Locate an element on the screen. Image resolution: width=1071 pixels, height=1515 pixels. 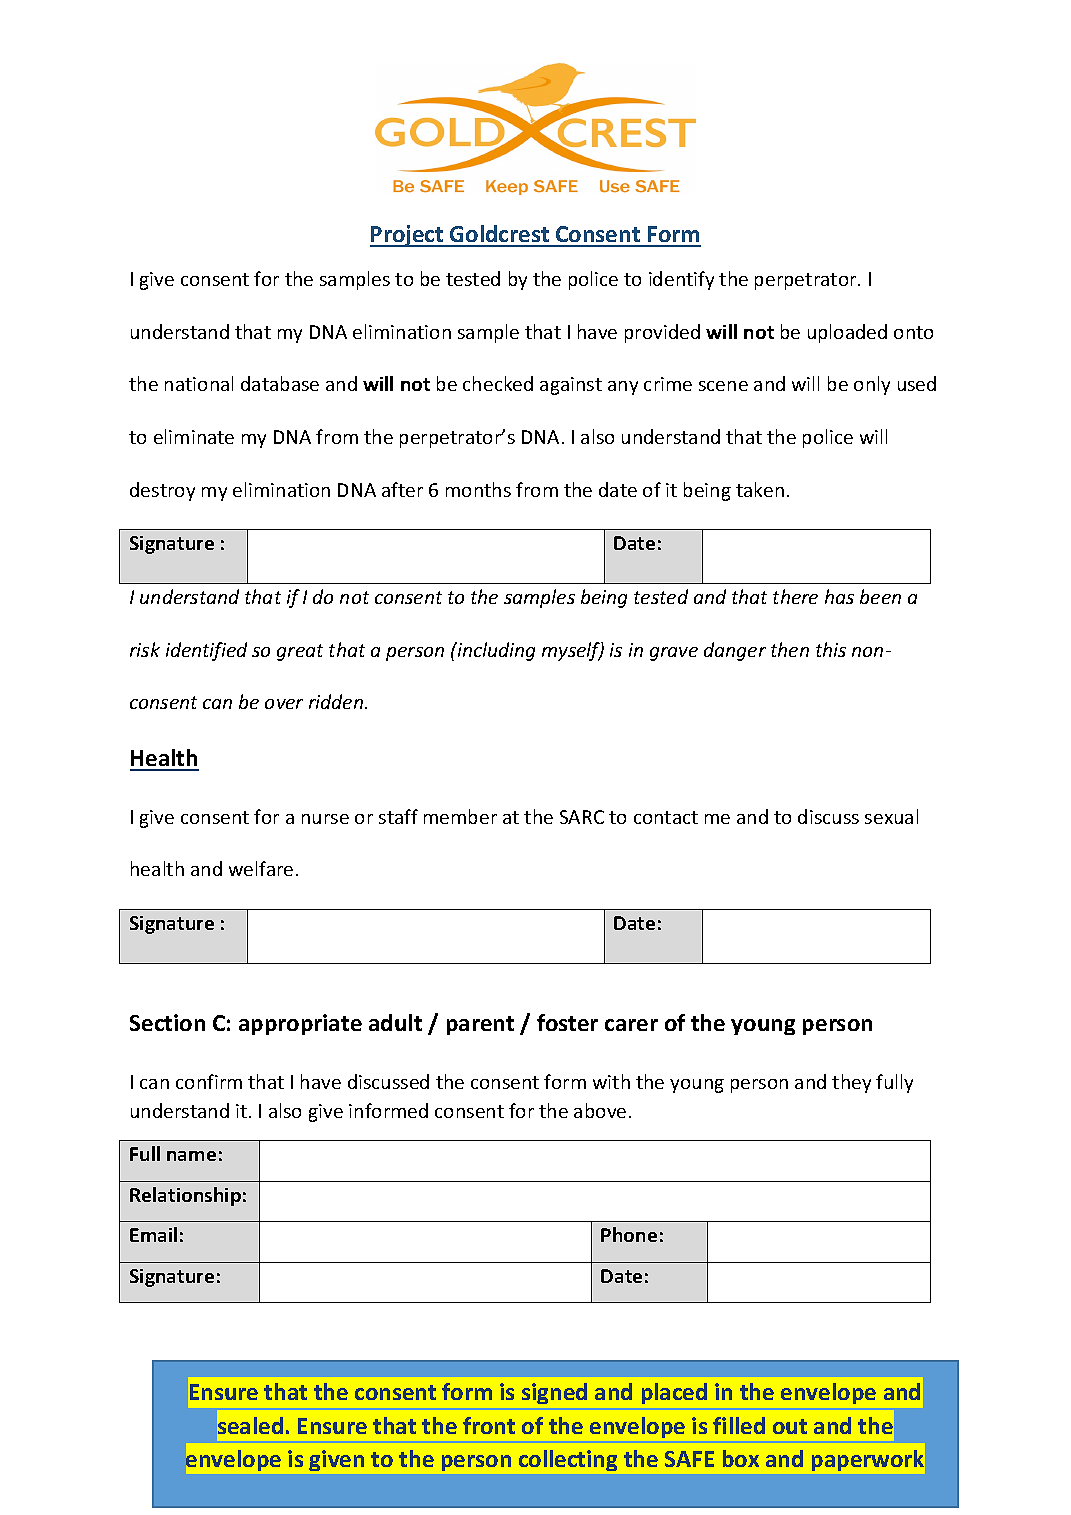
identified is located at coordinates (206, 651).
